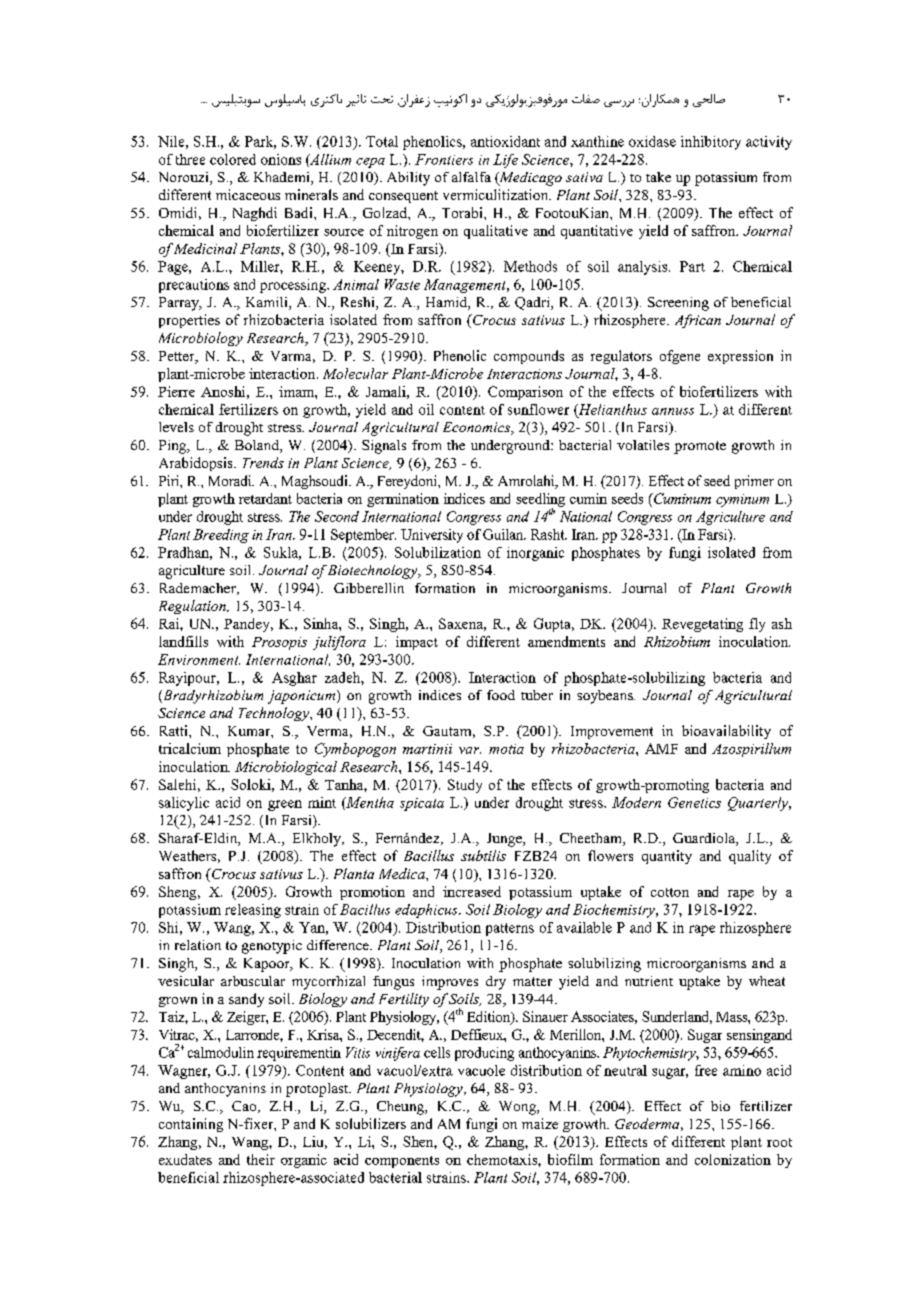 This screenshot has width=924, height=1308. What do you see at coordinates (199, 659) in the screenshot?
I see `Environment` at bounding box center [199, 659].
